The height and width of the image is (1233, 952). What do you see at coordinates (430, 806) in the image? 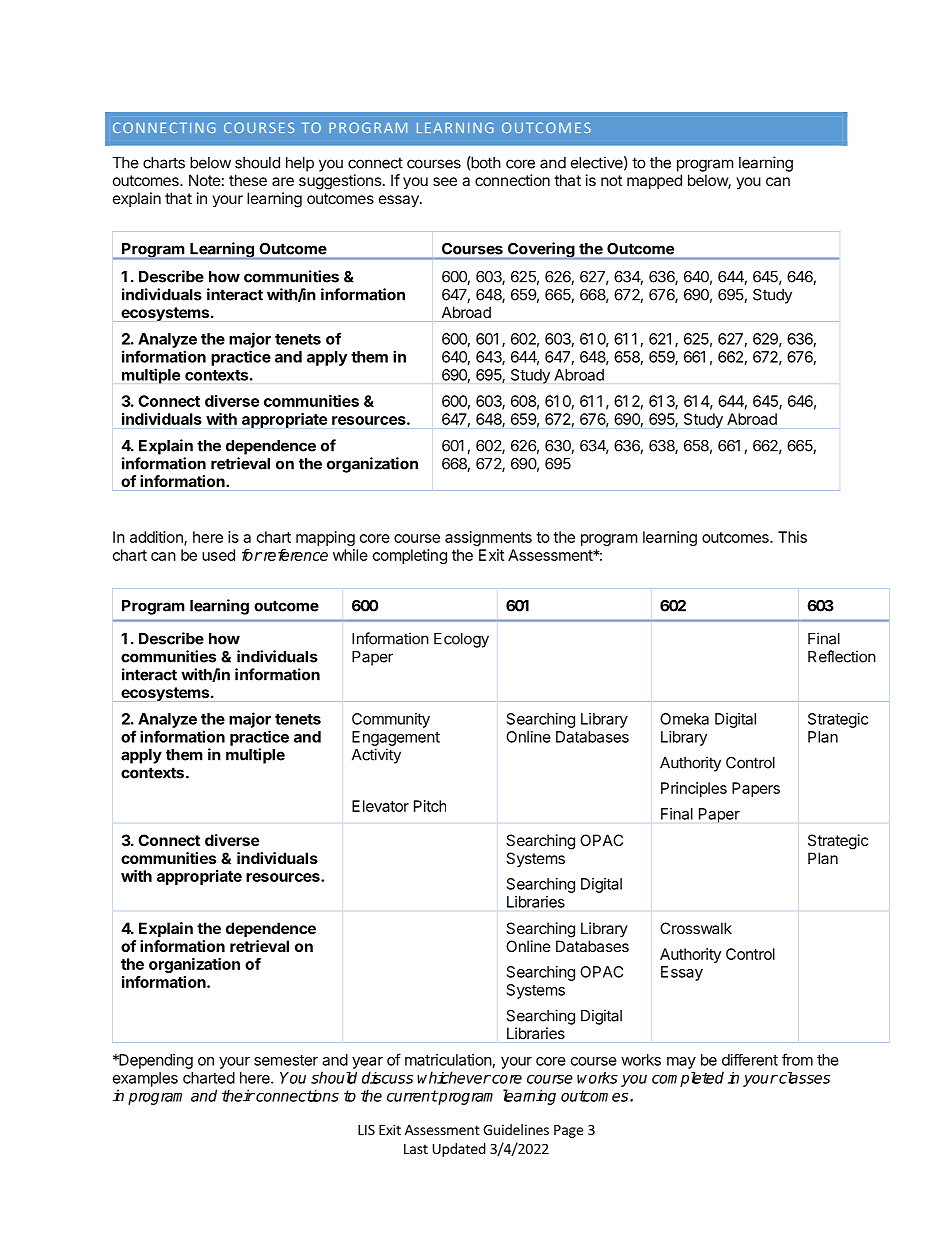
I see `Pitch` at bounding box center [430, 806].
